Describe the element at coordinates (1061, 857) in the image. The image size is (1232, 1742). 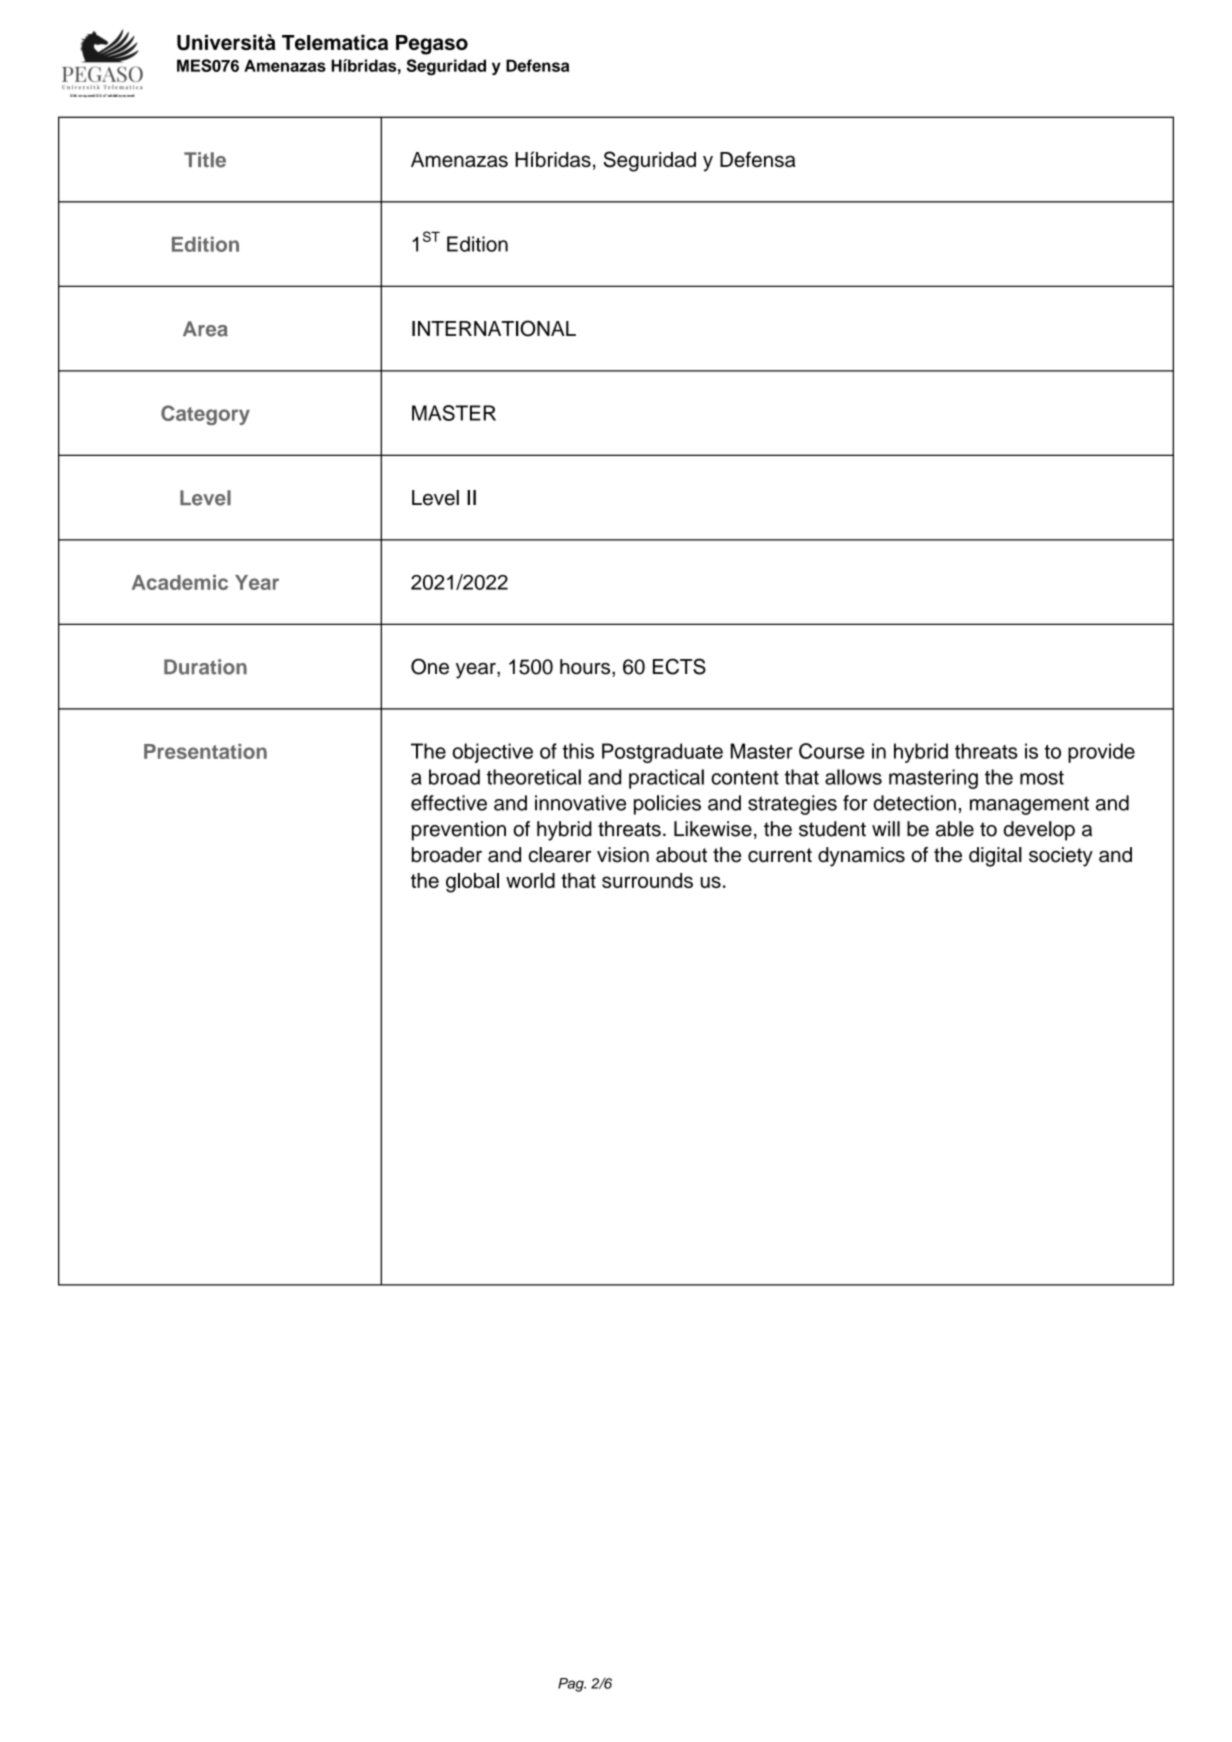
I see `society` at that location.
